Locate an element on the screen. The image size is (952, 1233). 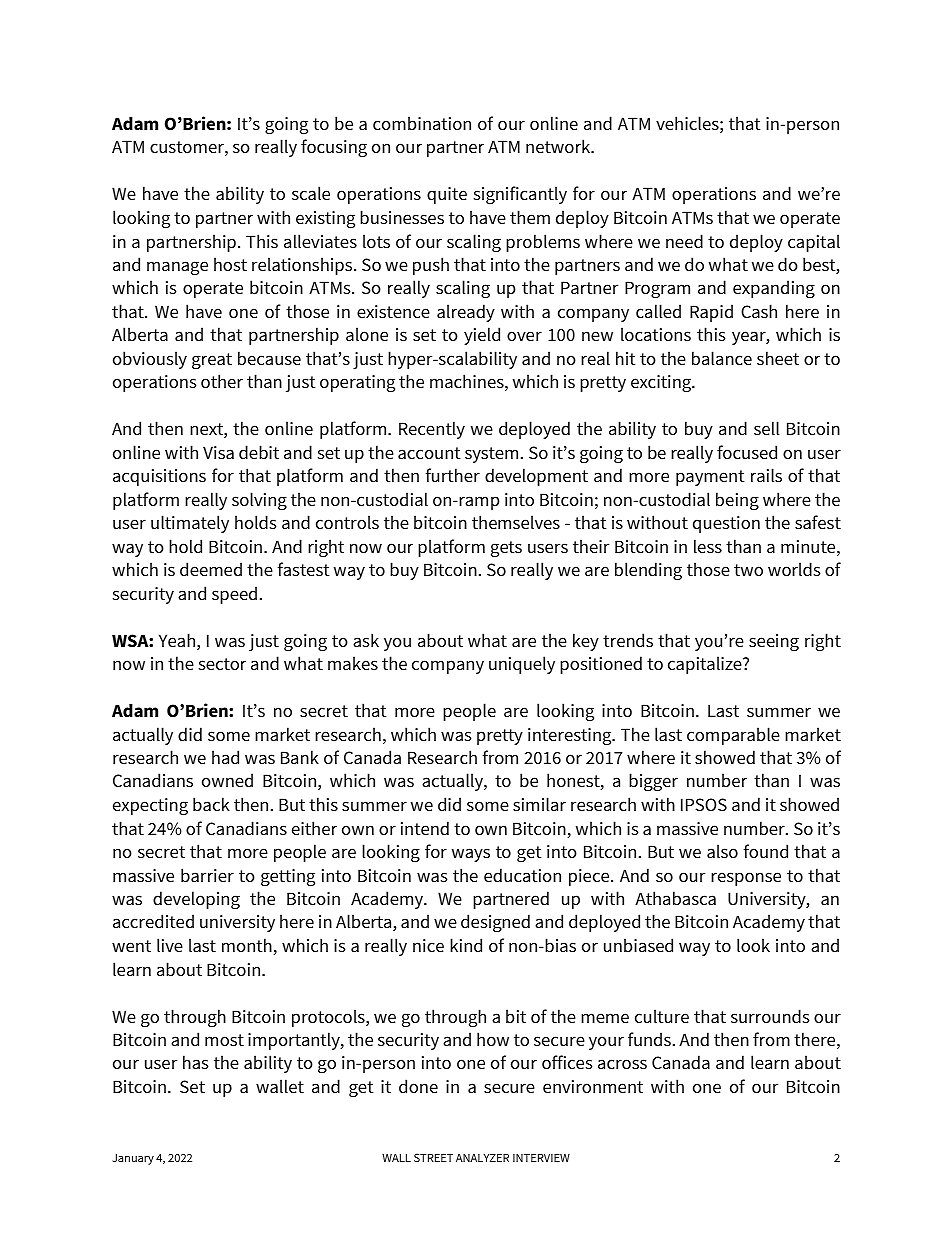
scale is located at coordinates (311, 193).
